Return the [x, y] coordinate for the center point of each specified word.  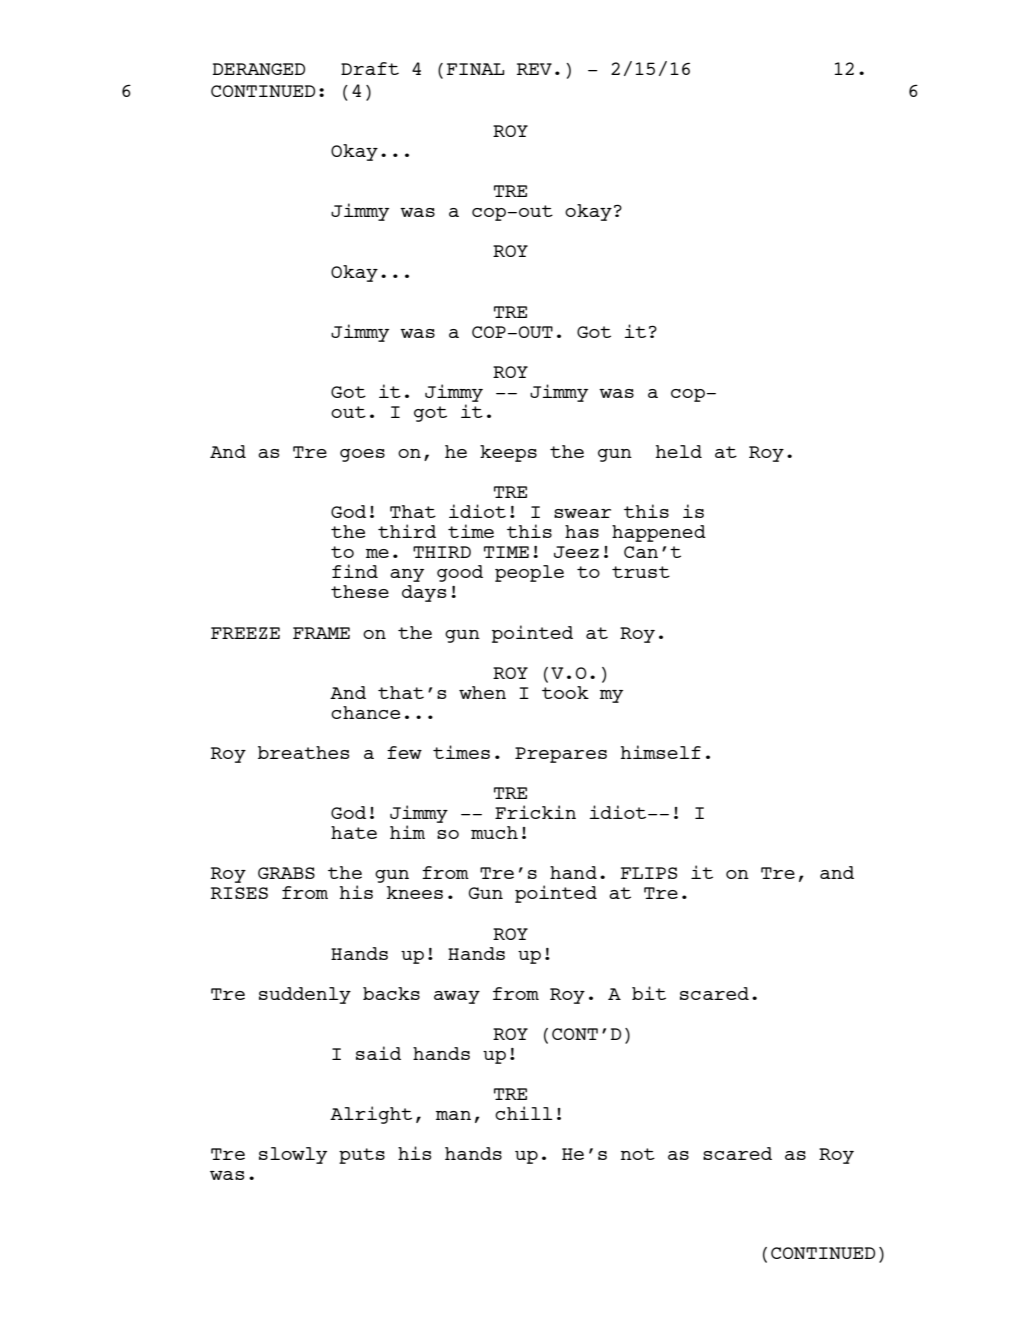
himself [661, 752]
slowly [293, 1155]
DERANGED [259, 69]
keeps [508, 453]
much [494, 832]
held [679, 451]
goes [362, 455]
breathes [303, 752]
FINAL [475, 69]
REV [534, 69]
